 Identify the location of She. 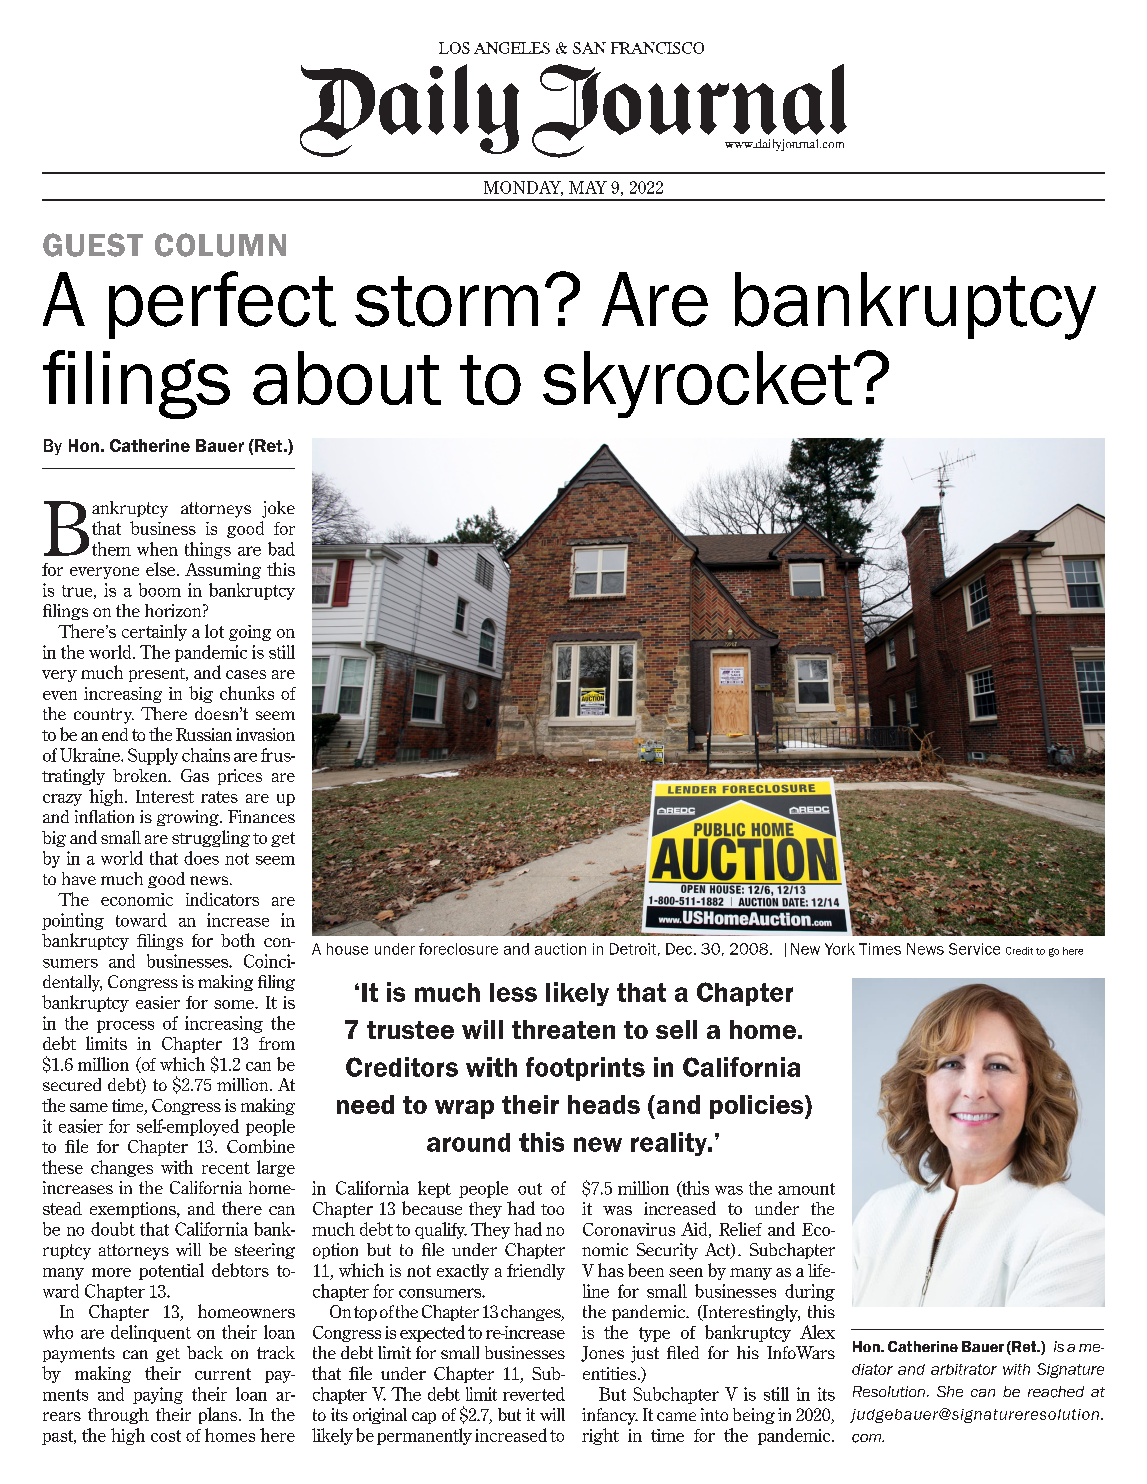
(950, 1391).
